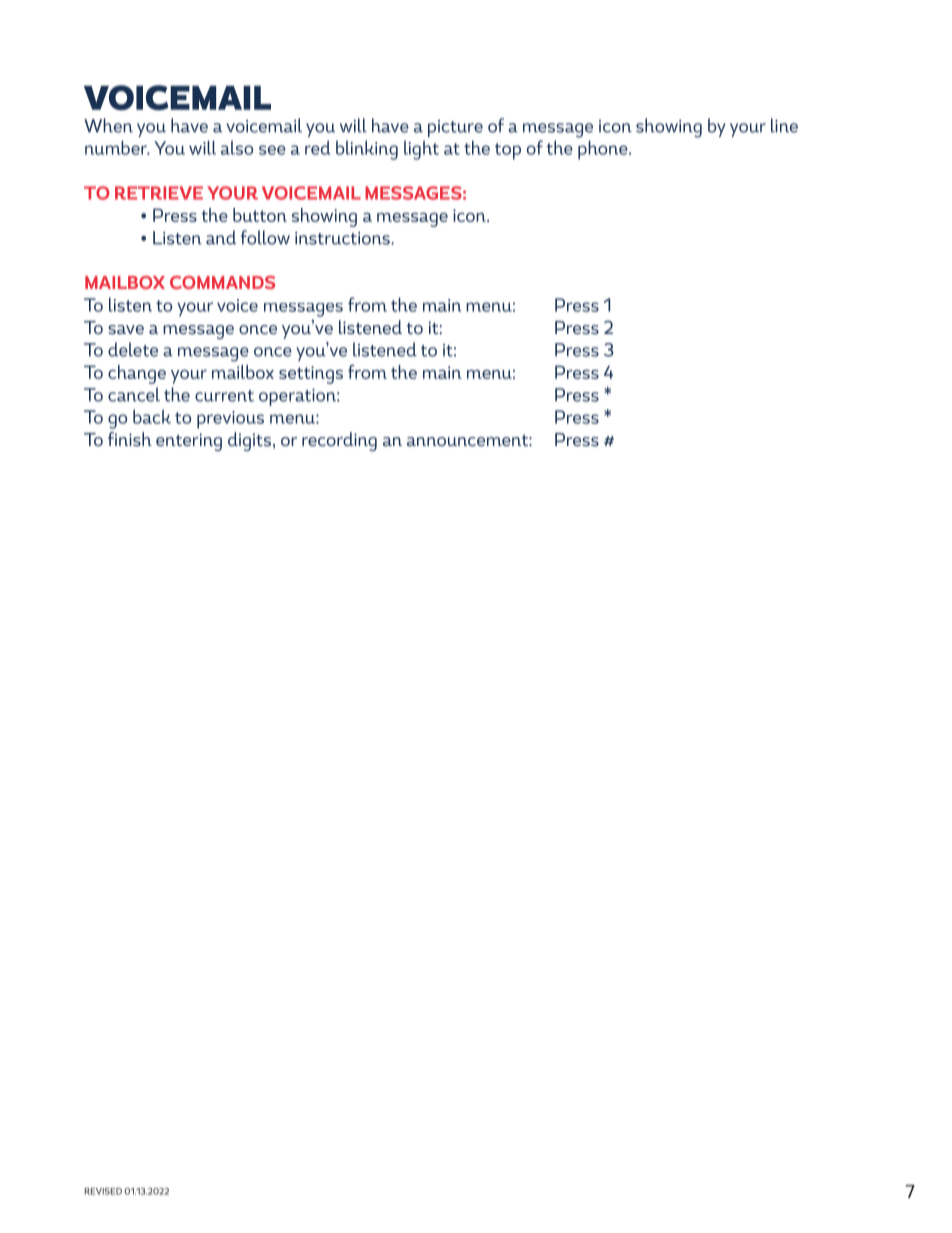 The height and width of the page is (1233, 952). I want to click on finish, so click(130, 439).
